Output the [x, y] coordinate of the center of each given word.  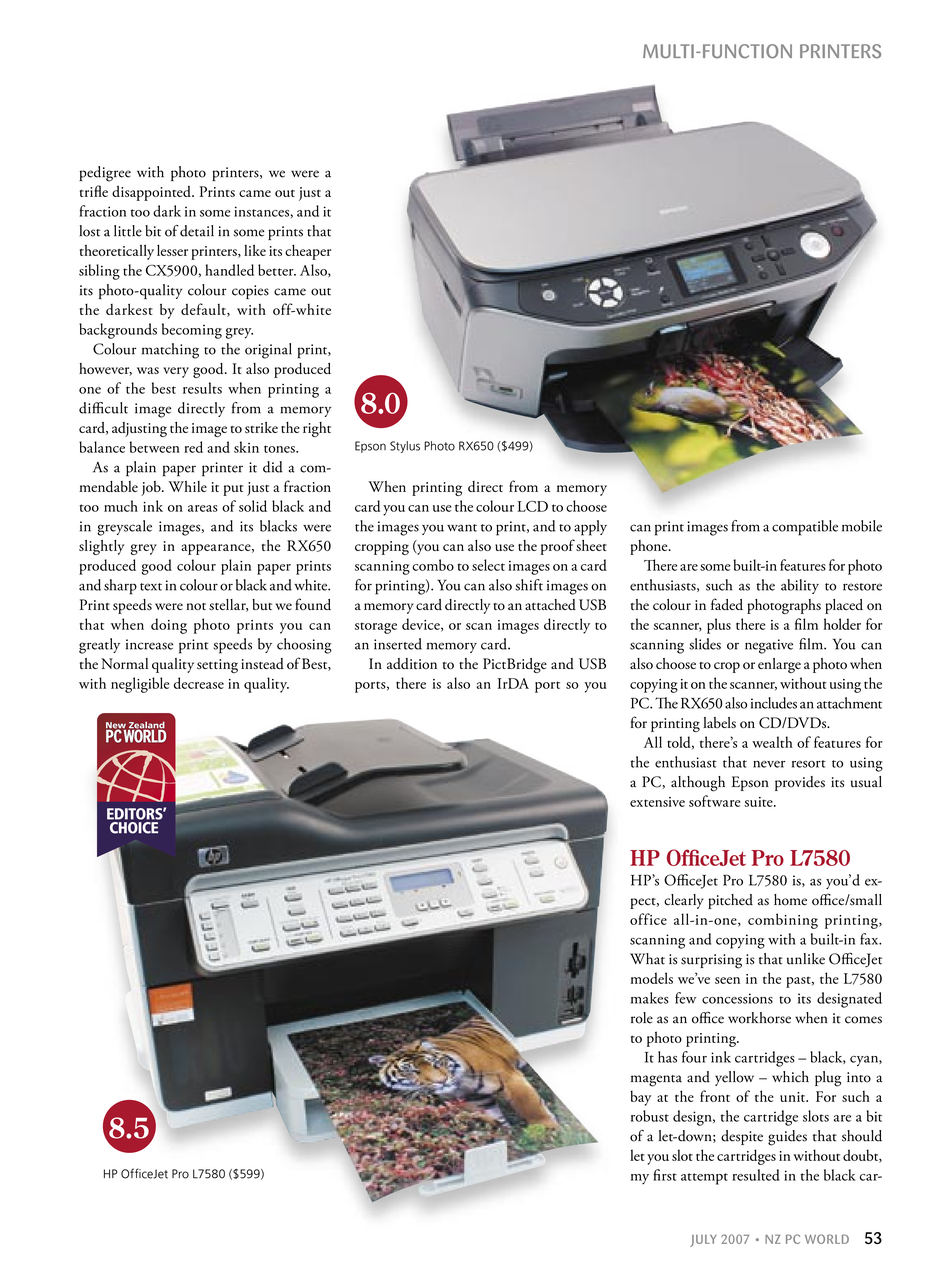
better [277, 270]
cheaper [308, 252]
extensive [657, 802]
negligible [140, 685]
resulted [755, 1175]
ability [800, 586]
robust [650, 1116]
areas [202, 508]
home [790, 900]
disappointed [152, 193]
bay [640, 1098]
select [488, 565]
